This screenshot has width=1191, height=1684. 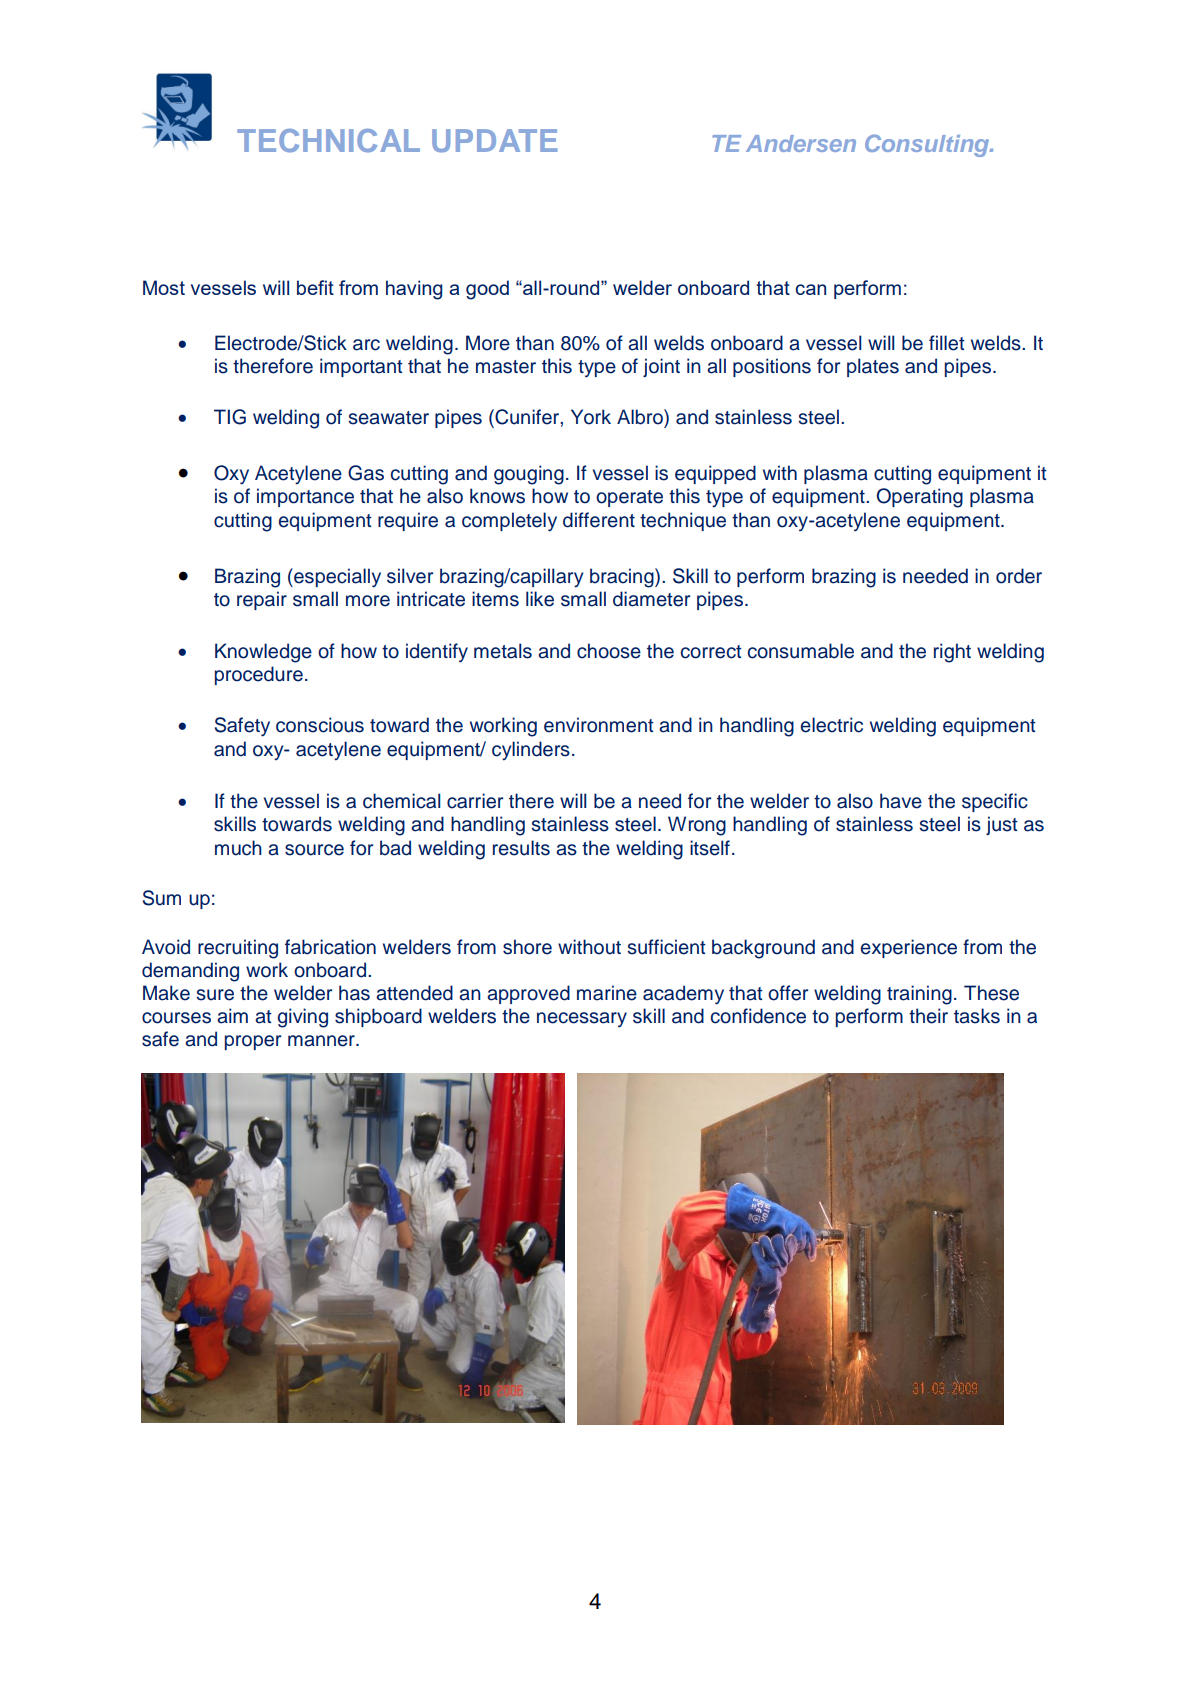 What do you see at coordinates (238, 848) in the screenshot?
I see `much` at bounding box center [238, 848].
